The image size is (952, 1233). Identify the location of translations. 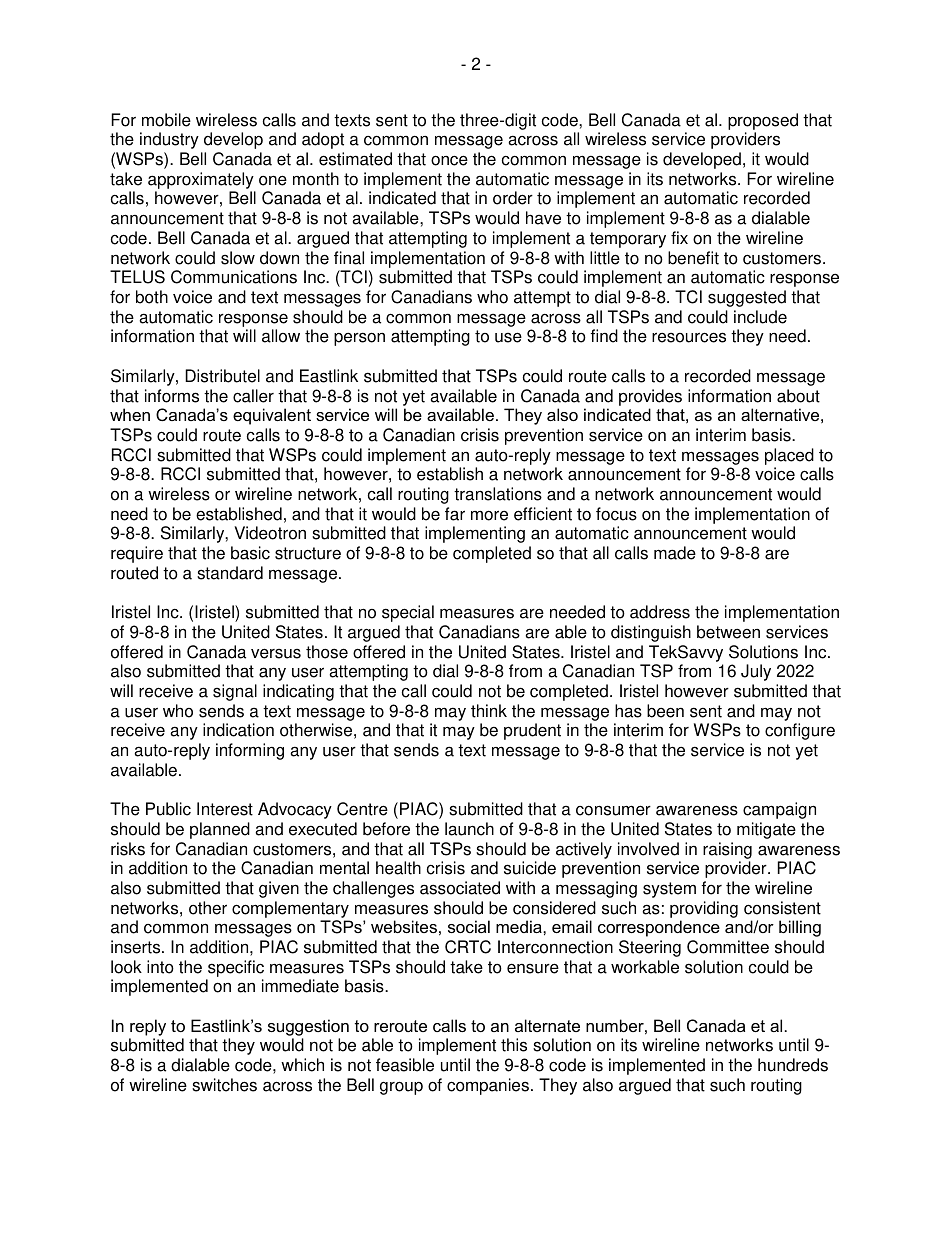
(498, 494).
